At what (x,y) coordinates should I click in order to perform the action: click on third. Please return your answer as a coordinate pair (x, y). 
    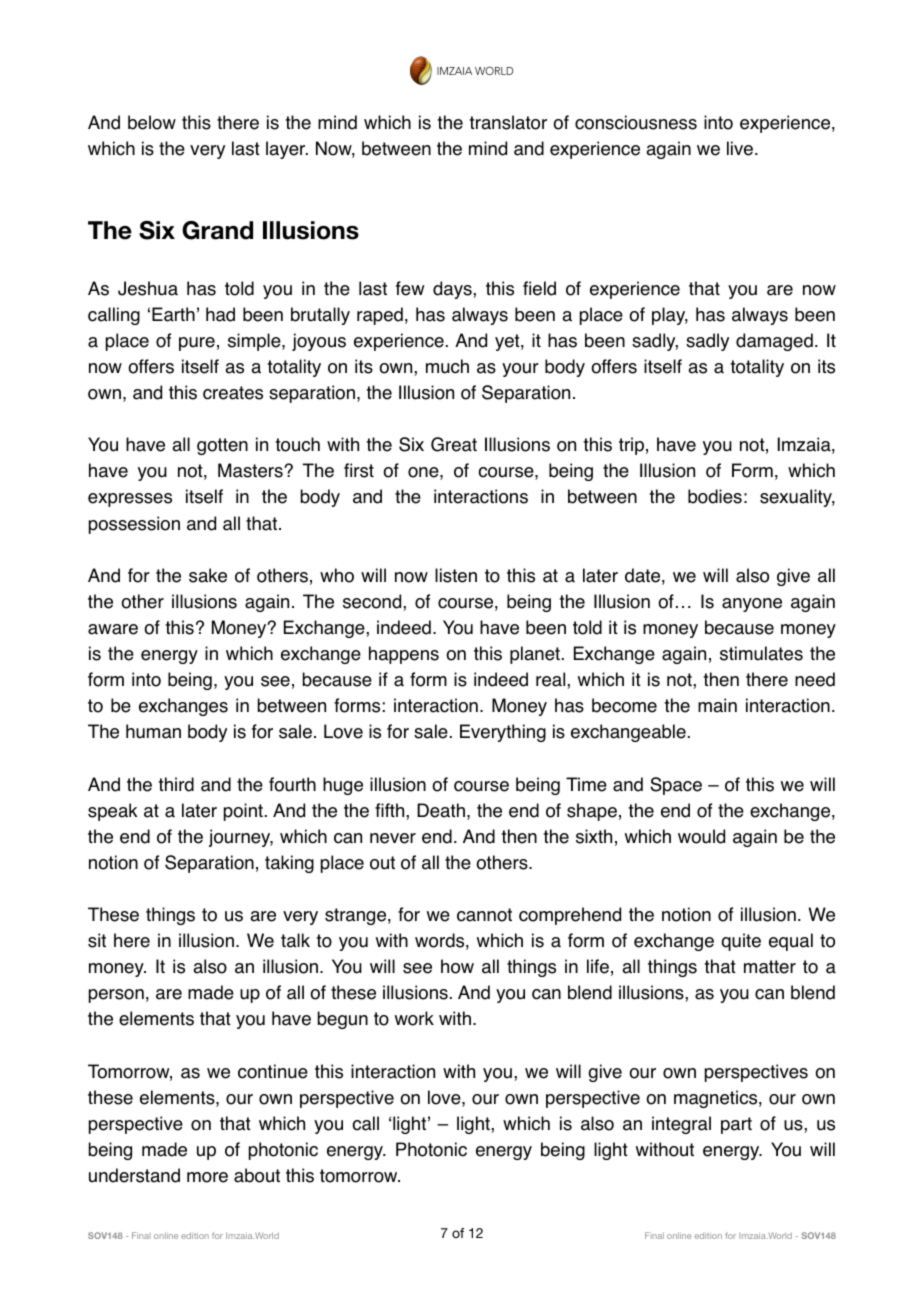
    Looking at the image, I should click on (176, 784).
